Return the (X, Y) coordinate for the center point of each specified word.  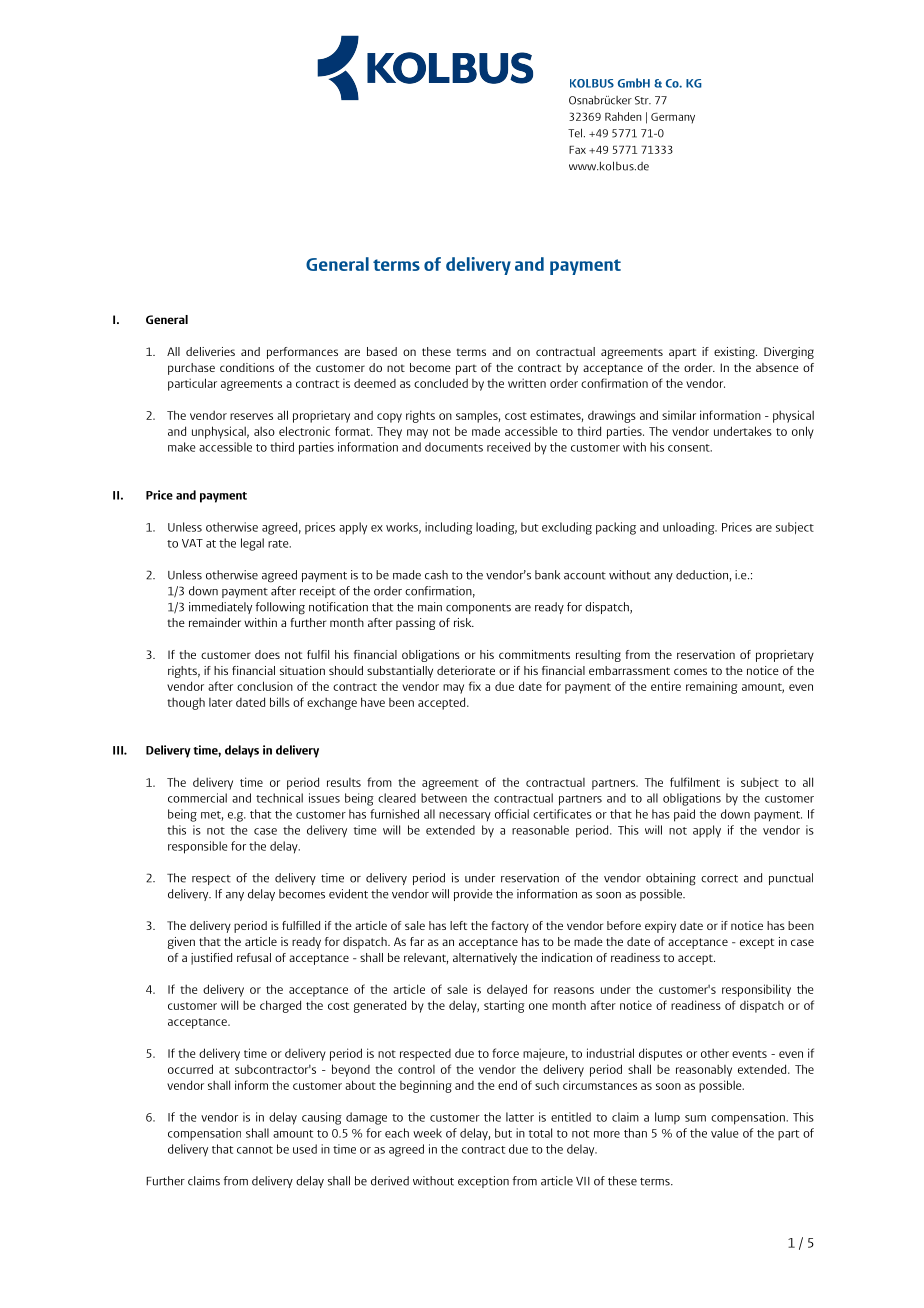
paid (684, 815)
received (508, 447)
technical (279, 798)
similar (679, 415)
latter (520, 1117)
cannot (255, 1150)
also (264, 431)
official (512, 814)
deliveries (210, 351)
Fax (577, 150)
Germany (673, 118)
